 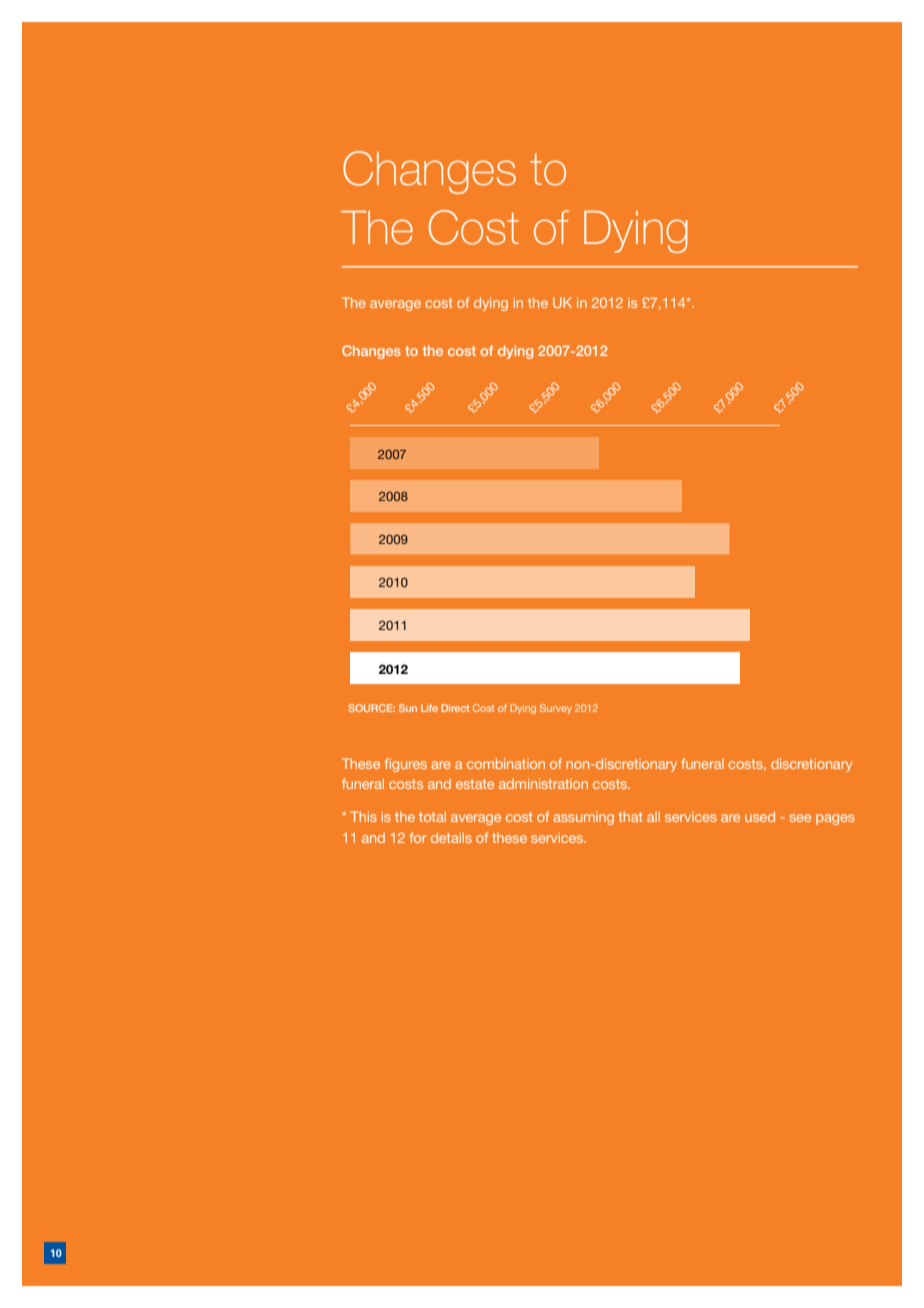 I want to click on combination, so click(x=506, y=763).
